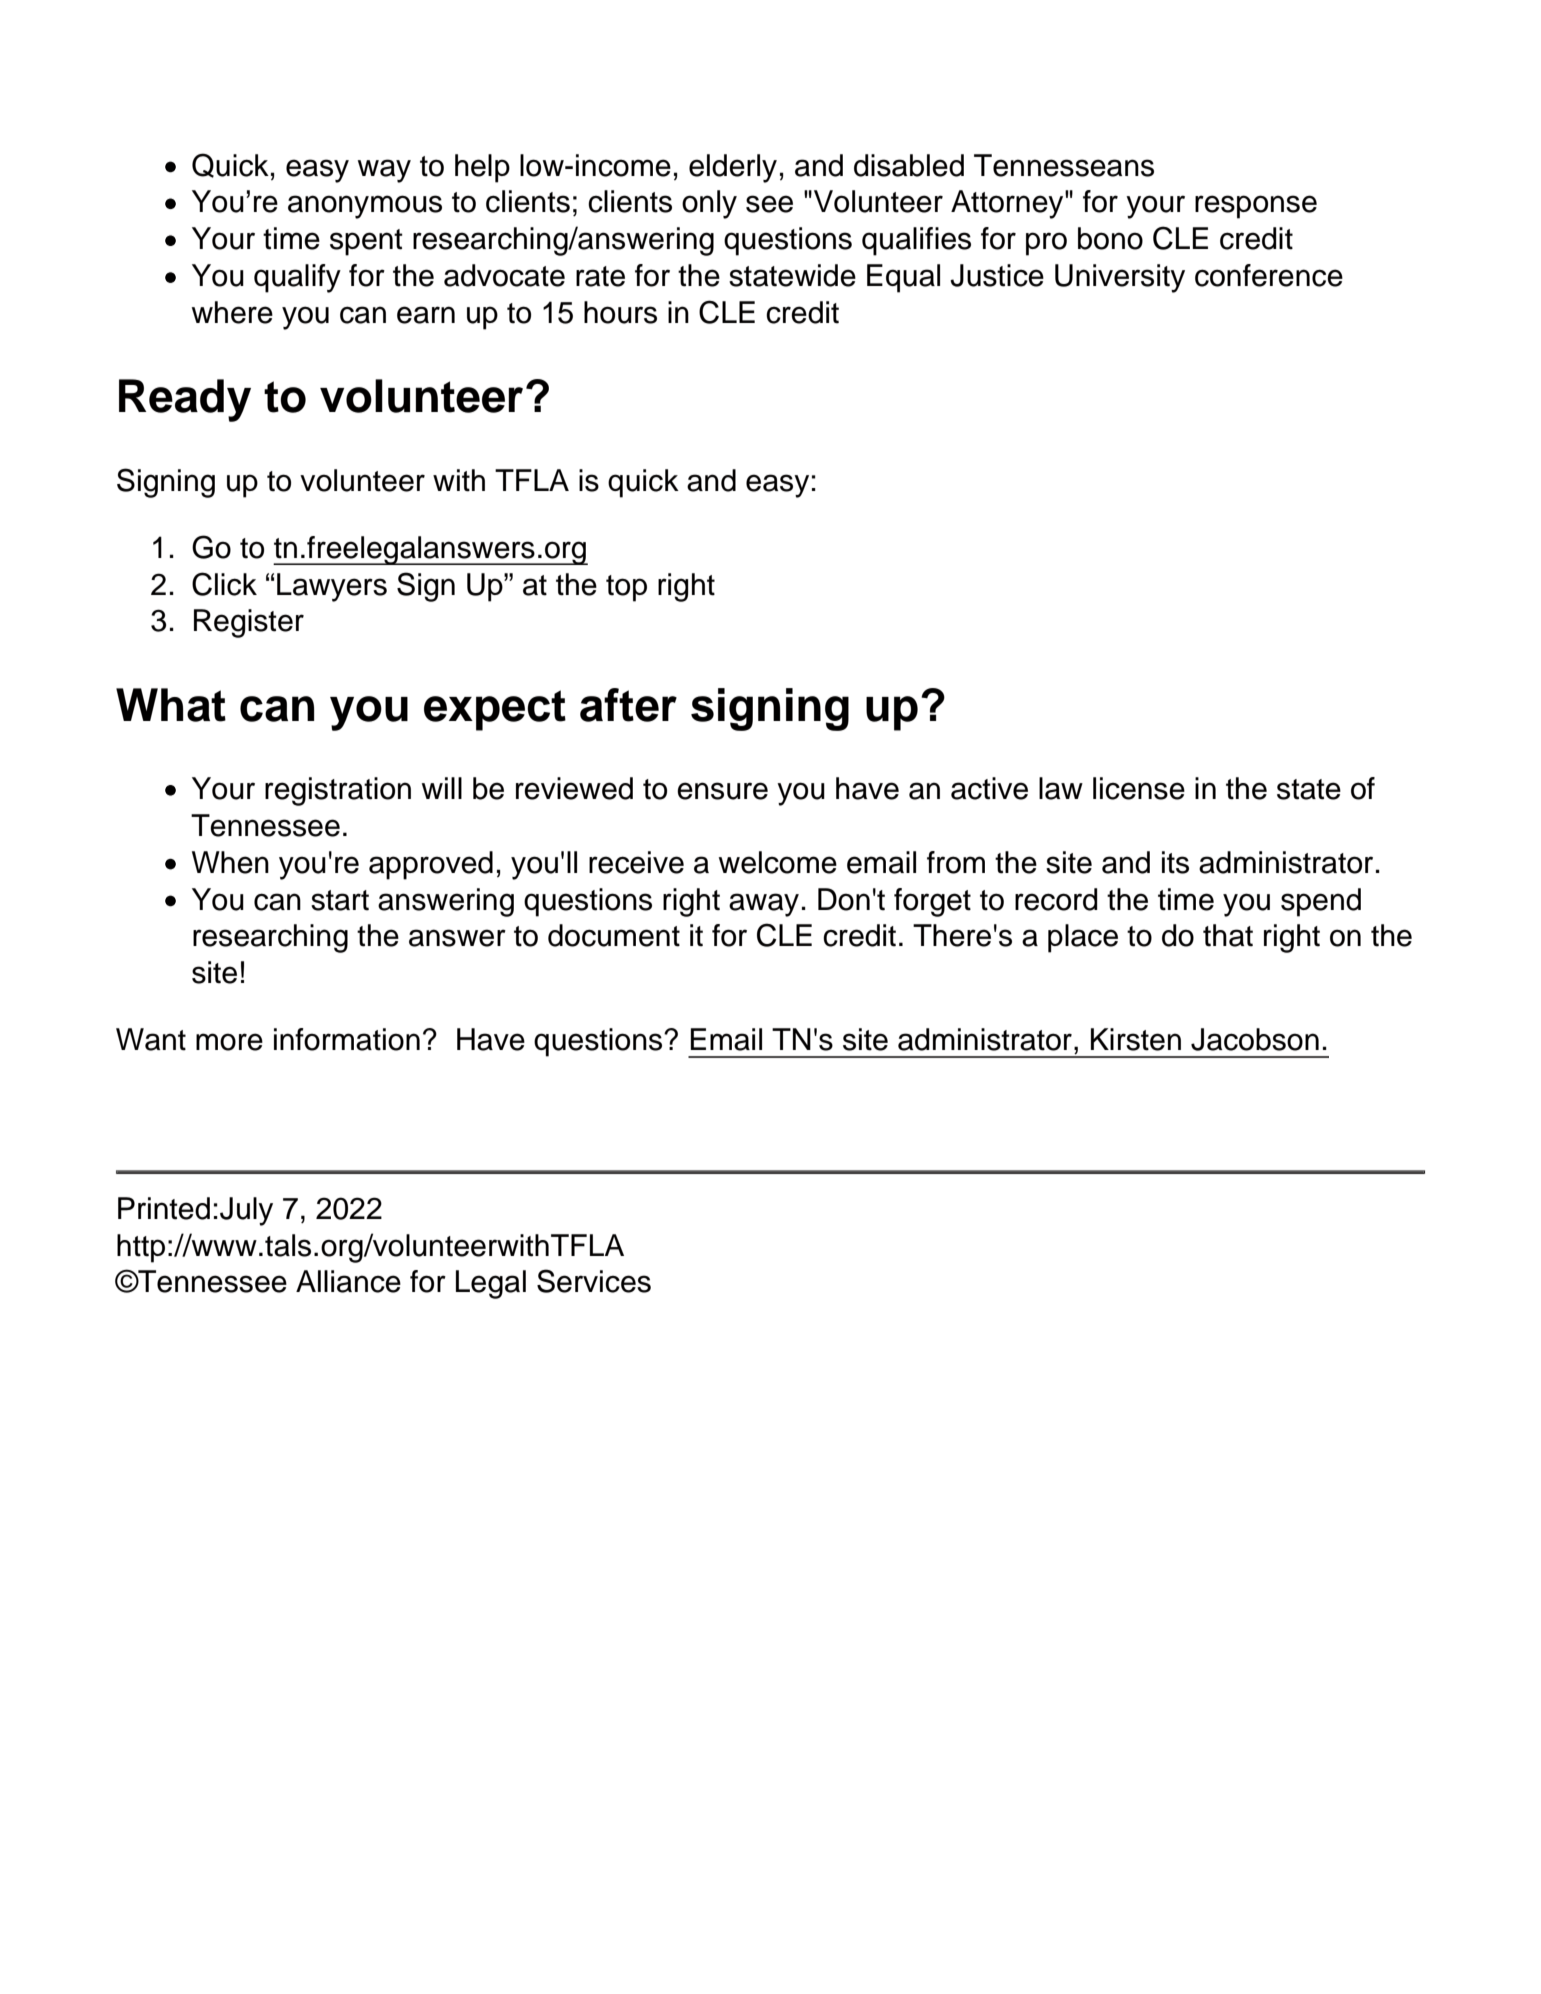  What do you see at coordinates (594, 1281) in the screenshot?
I see `Services` at bounding box center [594, 1281].
